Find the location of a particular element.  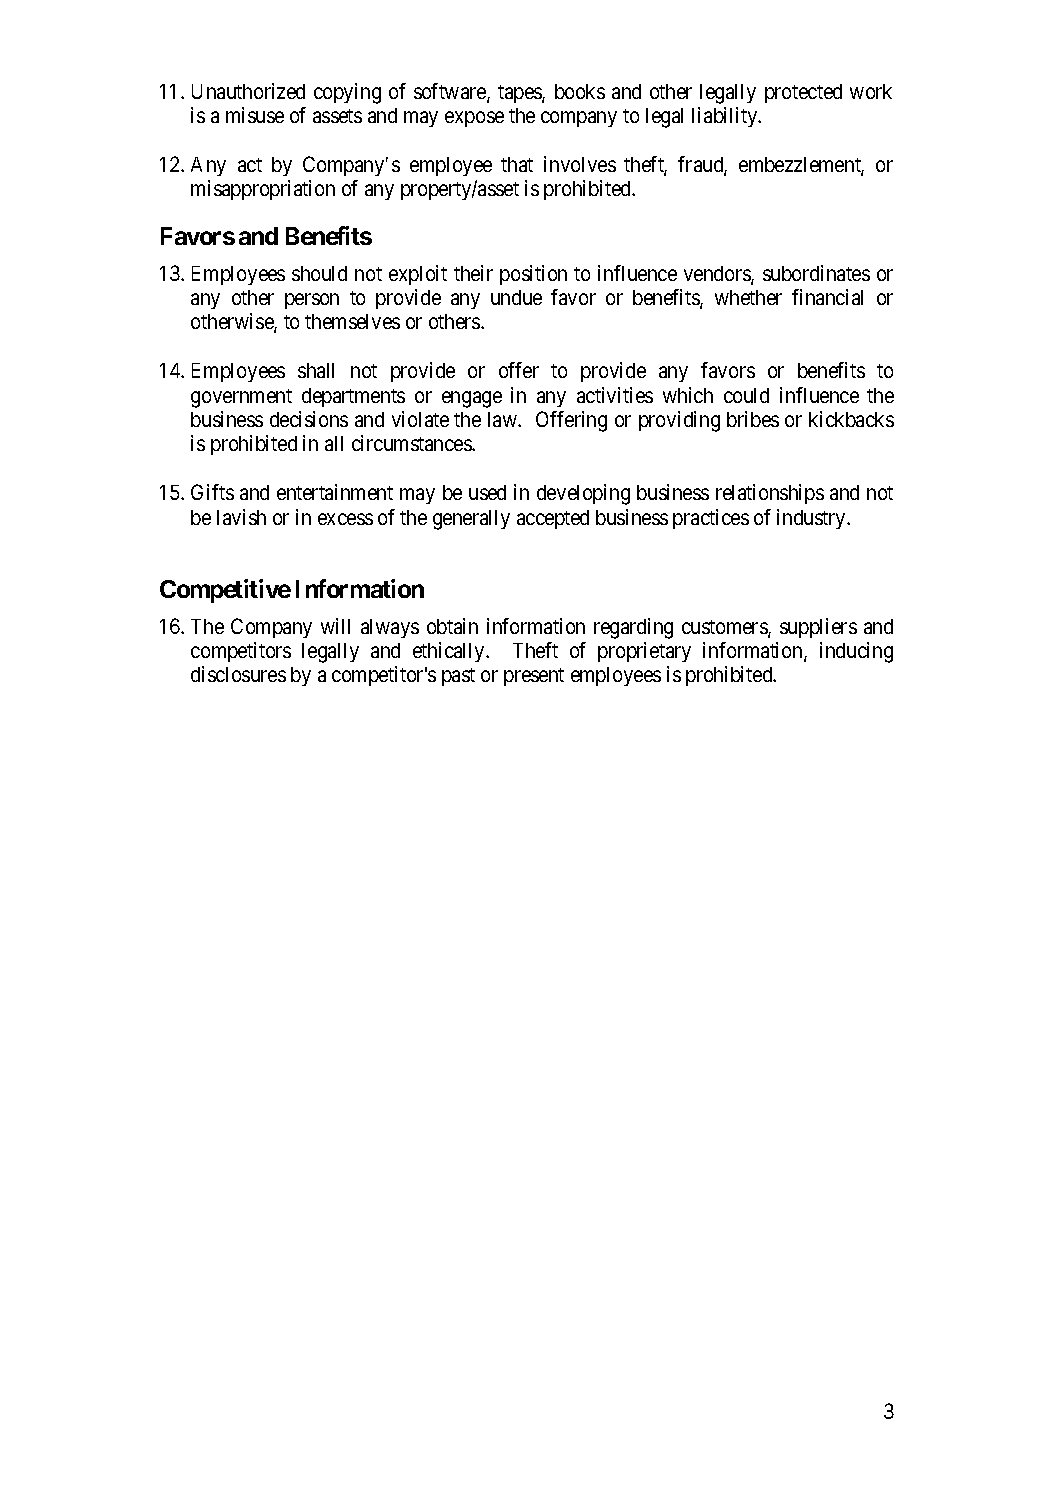

entertainment is located at coordinates (335, 492).
